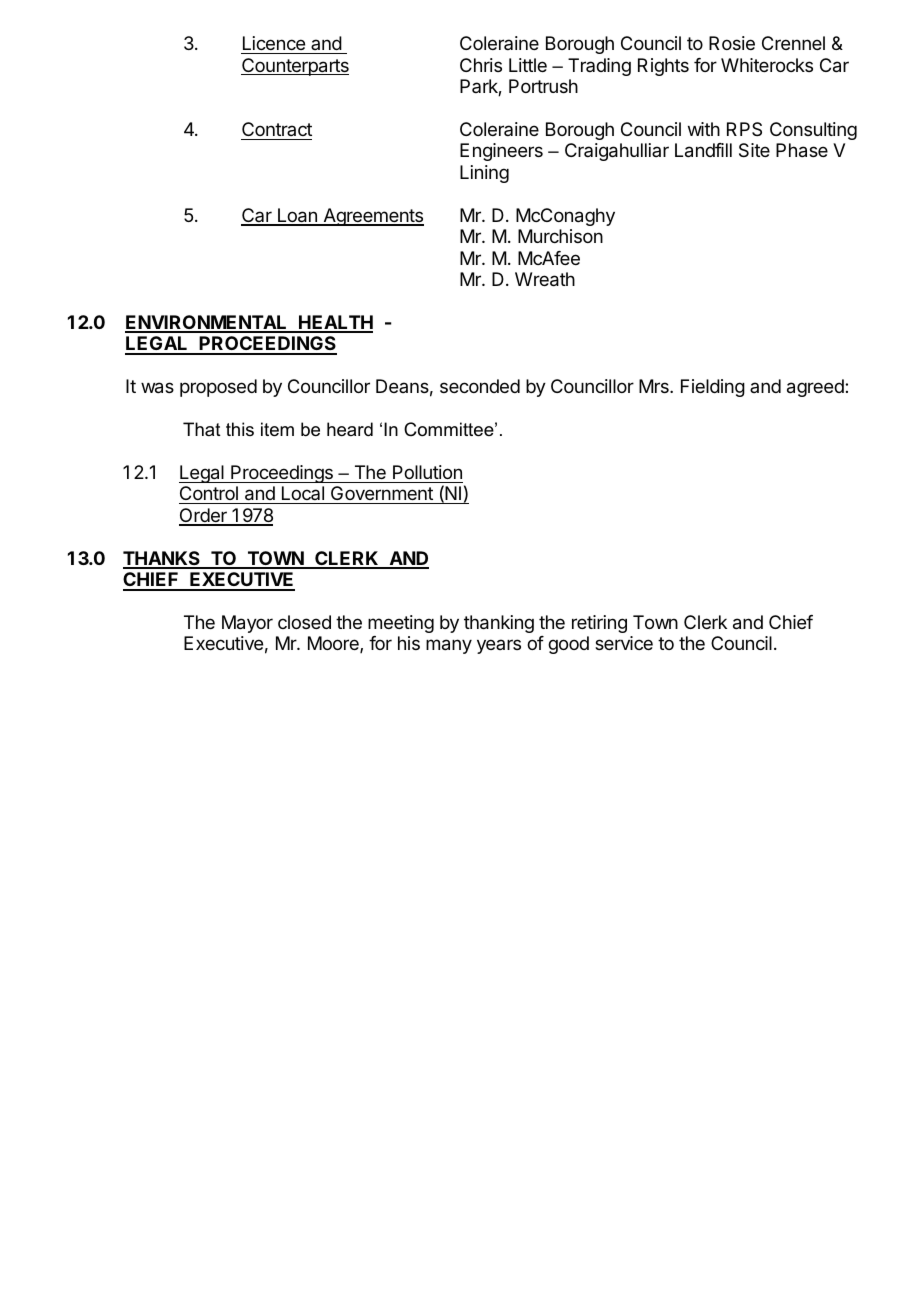  Describe the element at coordinates (732, 43) in the image. I see `Rosie` at that location.
